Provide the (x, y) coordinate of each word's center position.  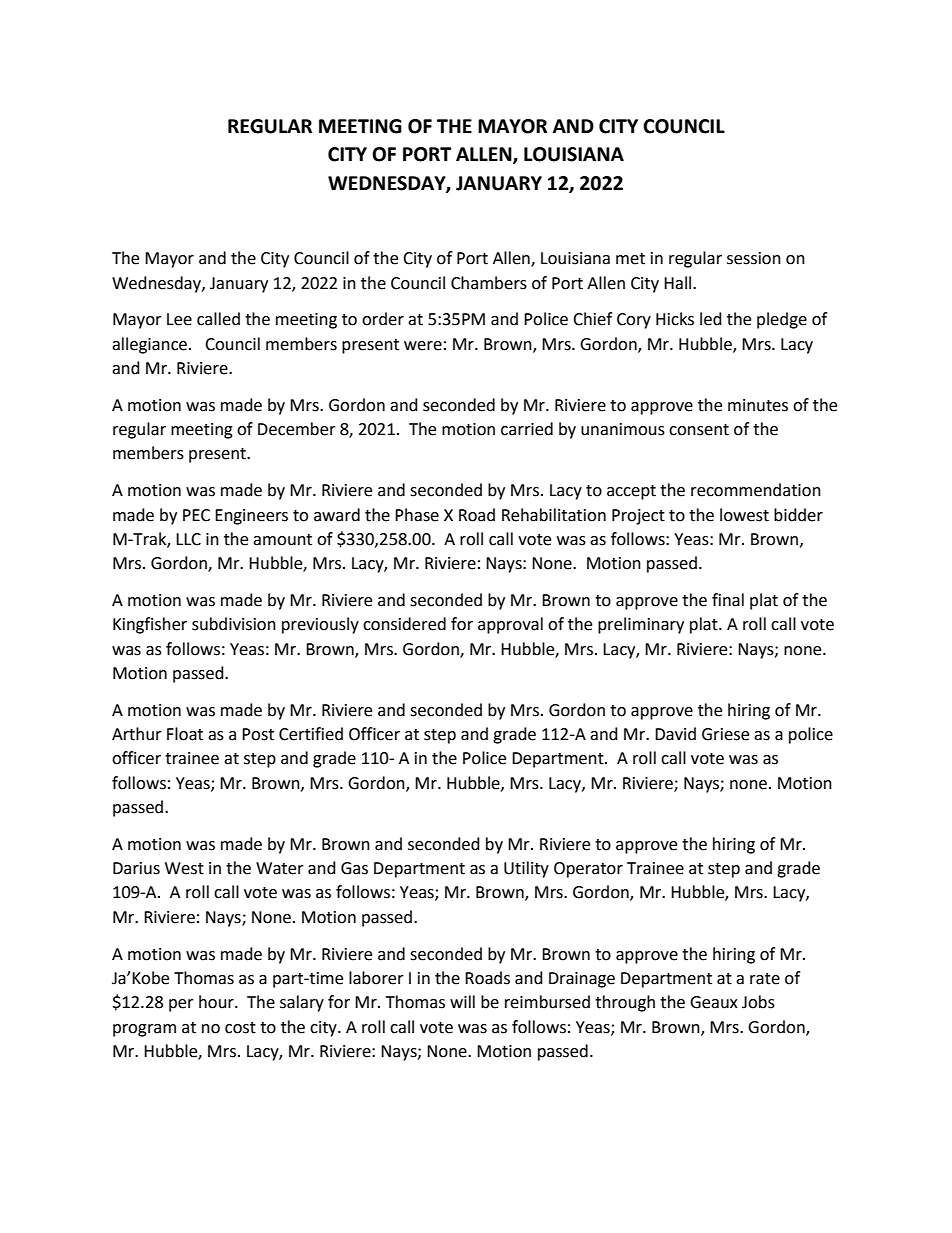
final (728, 600)
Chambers (489, 283)
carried (527, 429)
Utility (526, 869)
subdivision (234, 624)
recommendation (756, 490)
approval (510, 625)
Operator (588, 870)
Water (280, 868)
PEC (196, 515)
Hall (679, 283)
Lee (179, 319)
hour (217, 1002)
